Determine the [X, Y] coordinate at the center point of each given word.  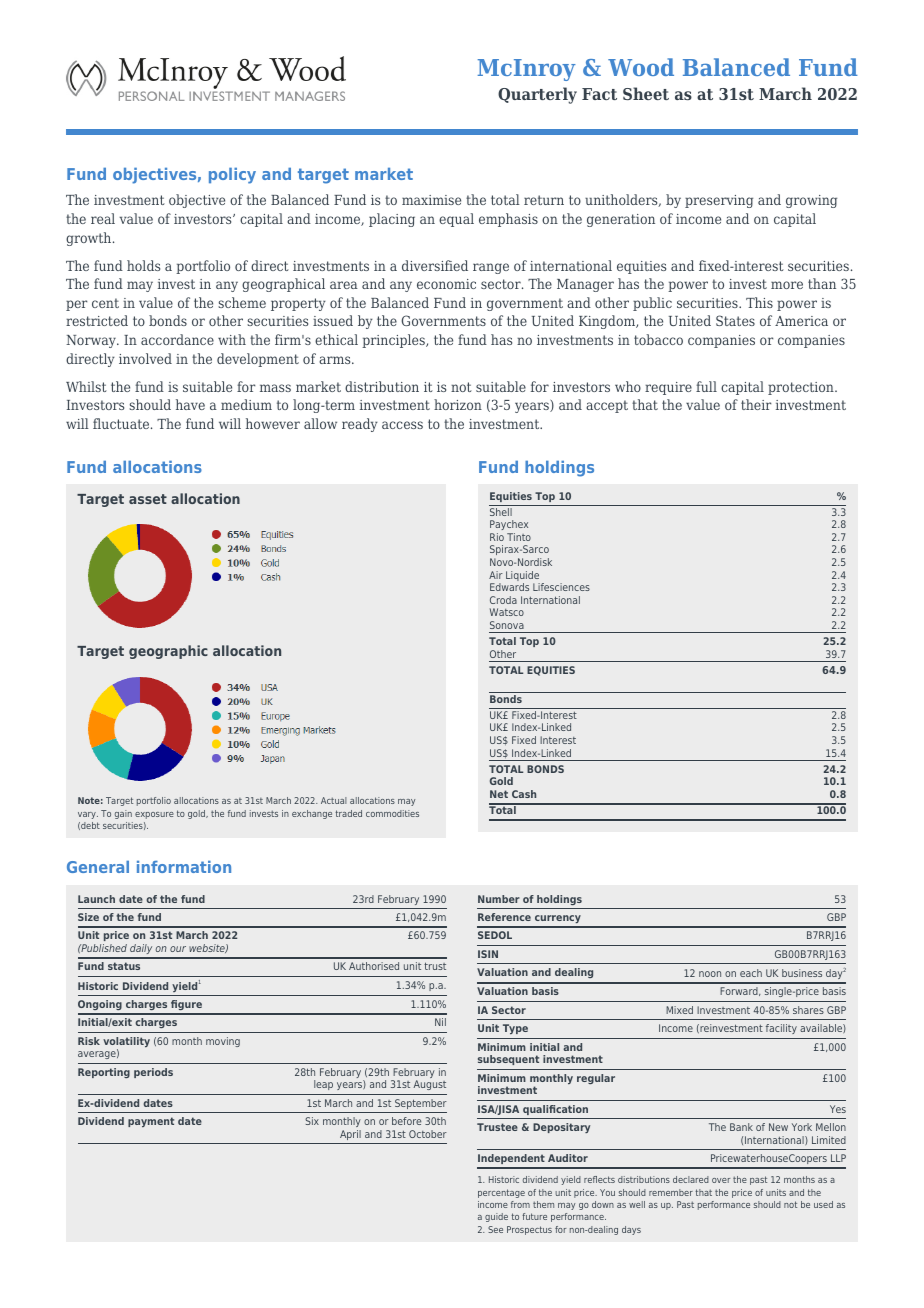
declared [691, 1179]
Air [496, 575]
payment [151, 1122]
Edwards [509, 587]
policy [232, 176]
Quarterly [537, 95]
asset [148, 499]
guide [496, 1217]
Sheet [646, 93]
